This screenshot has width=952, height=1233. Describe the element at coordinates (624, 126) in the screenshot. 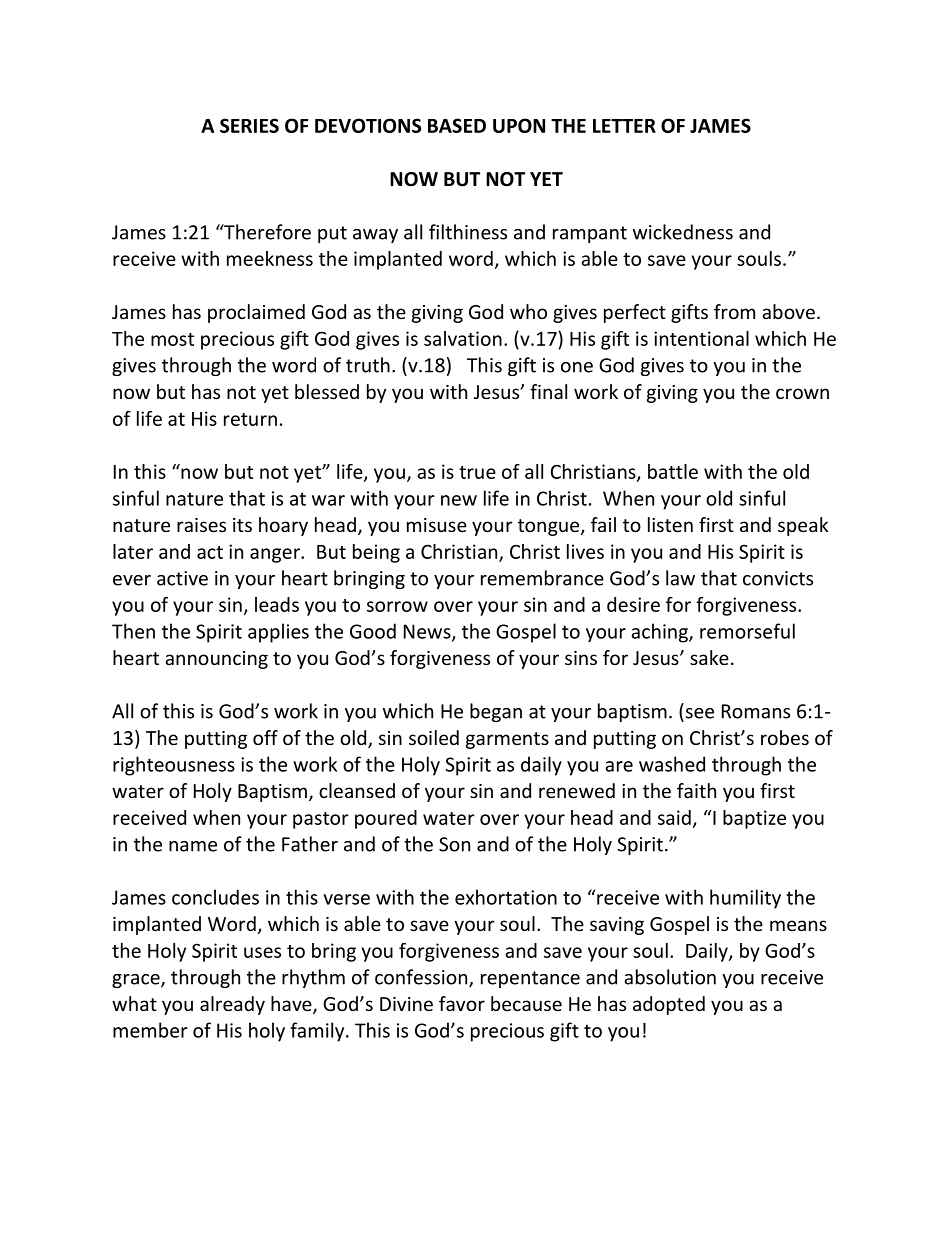

I see `LETTER` at that location.
